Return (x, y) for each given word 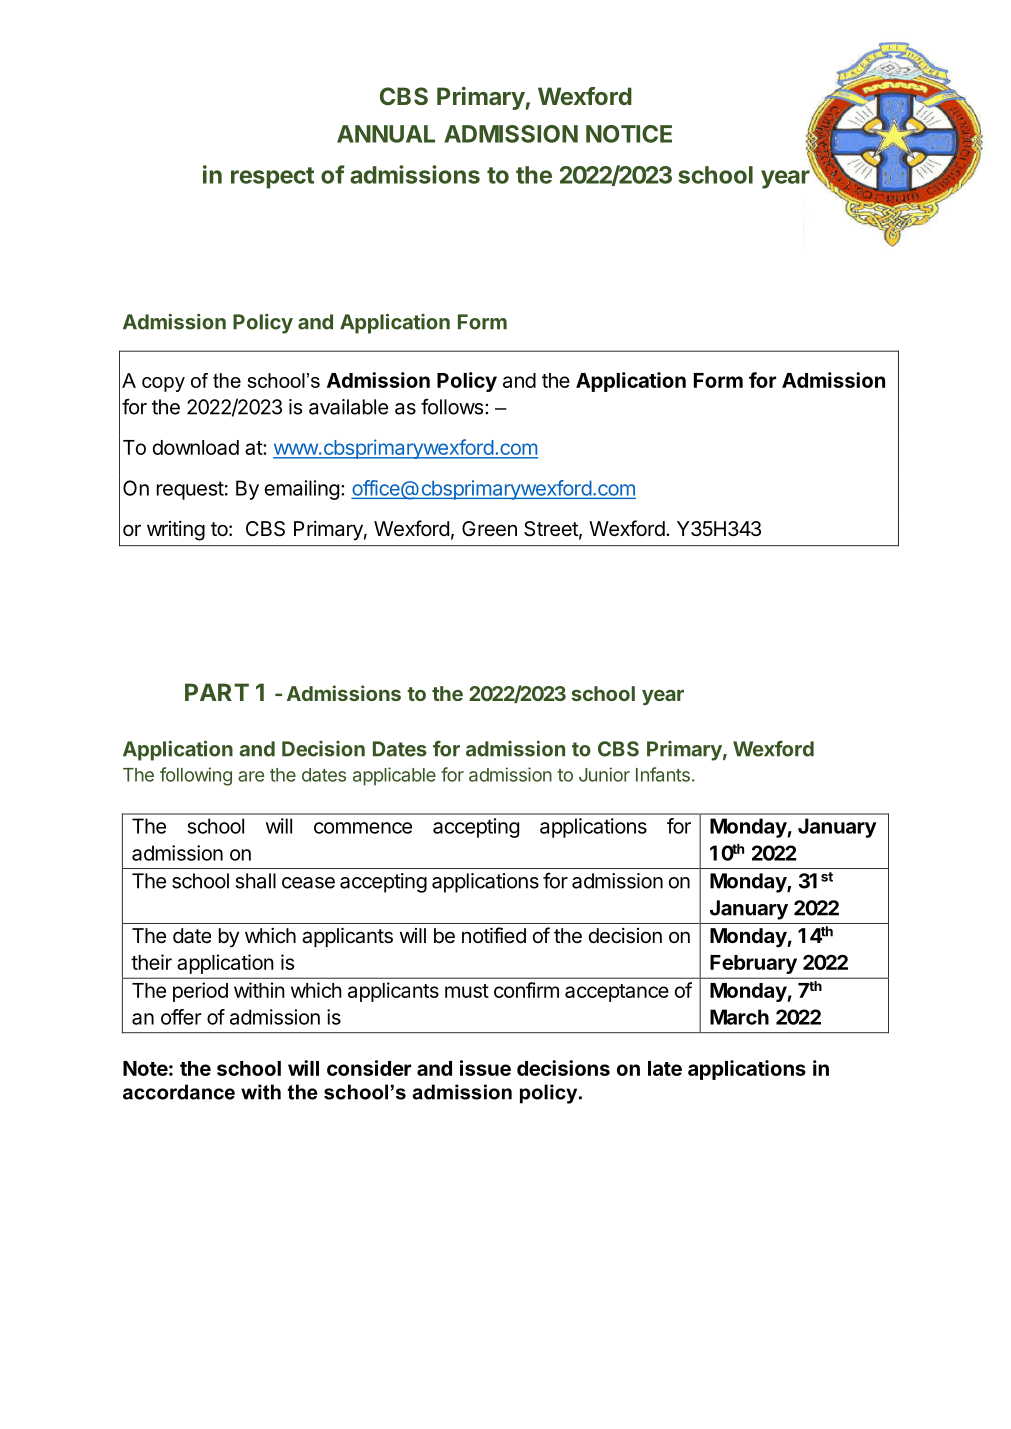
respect (272, 178)
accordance (179, 1092)
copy (163, 384)
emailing (302, 490)
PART (217, 692)
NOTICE (629, 134)
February (753, 964)
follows (452, 406)
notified (494, 935)
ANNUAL (386, 134)
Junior (604, 774)
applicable (394, 776)
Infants (663, 774)
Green (489, 529)
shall (256, 881)
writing (176, 531)
